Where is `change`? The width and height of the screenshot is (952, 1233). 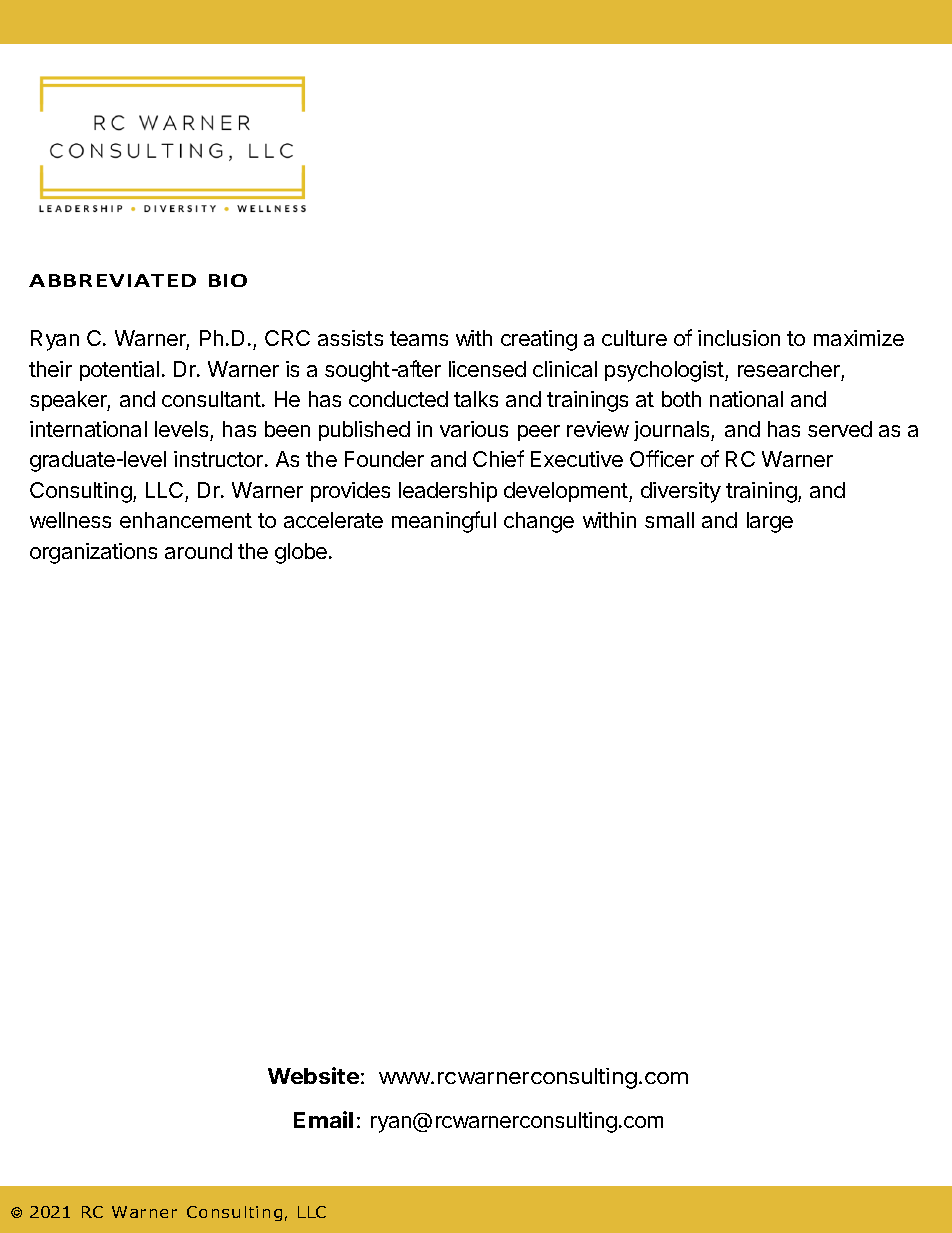 change is located at coordinates (539, 522).
